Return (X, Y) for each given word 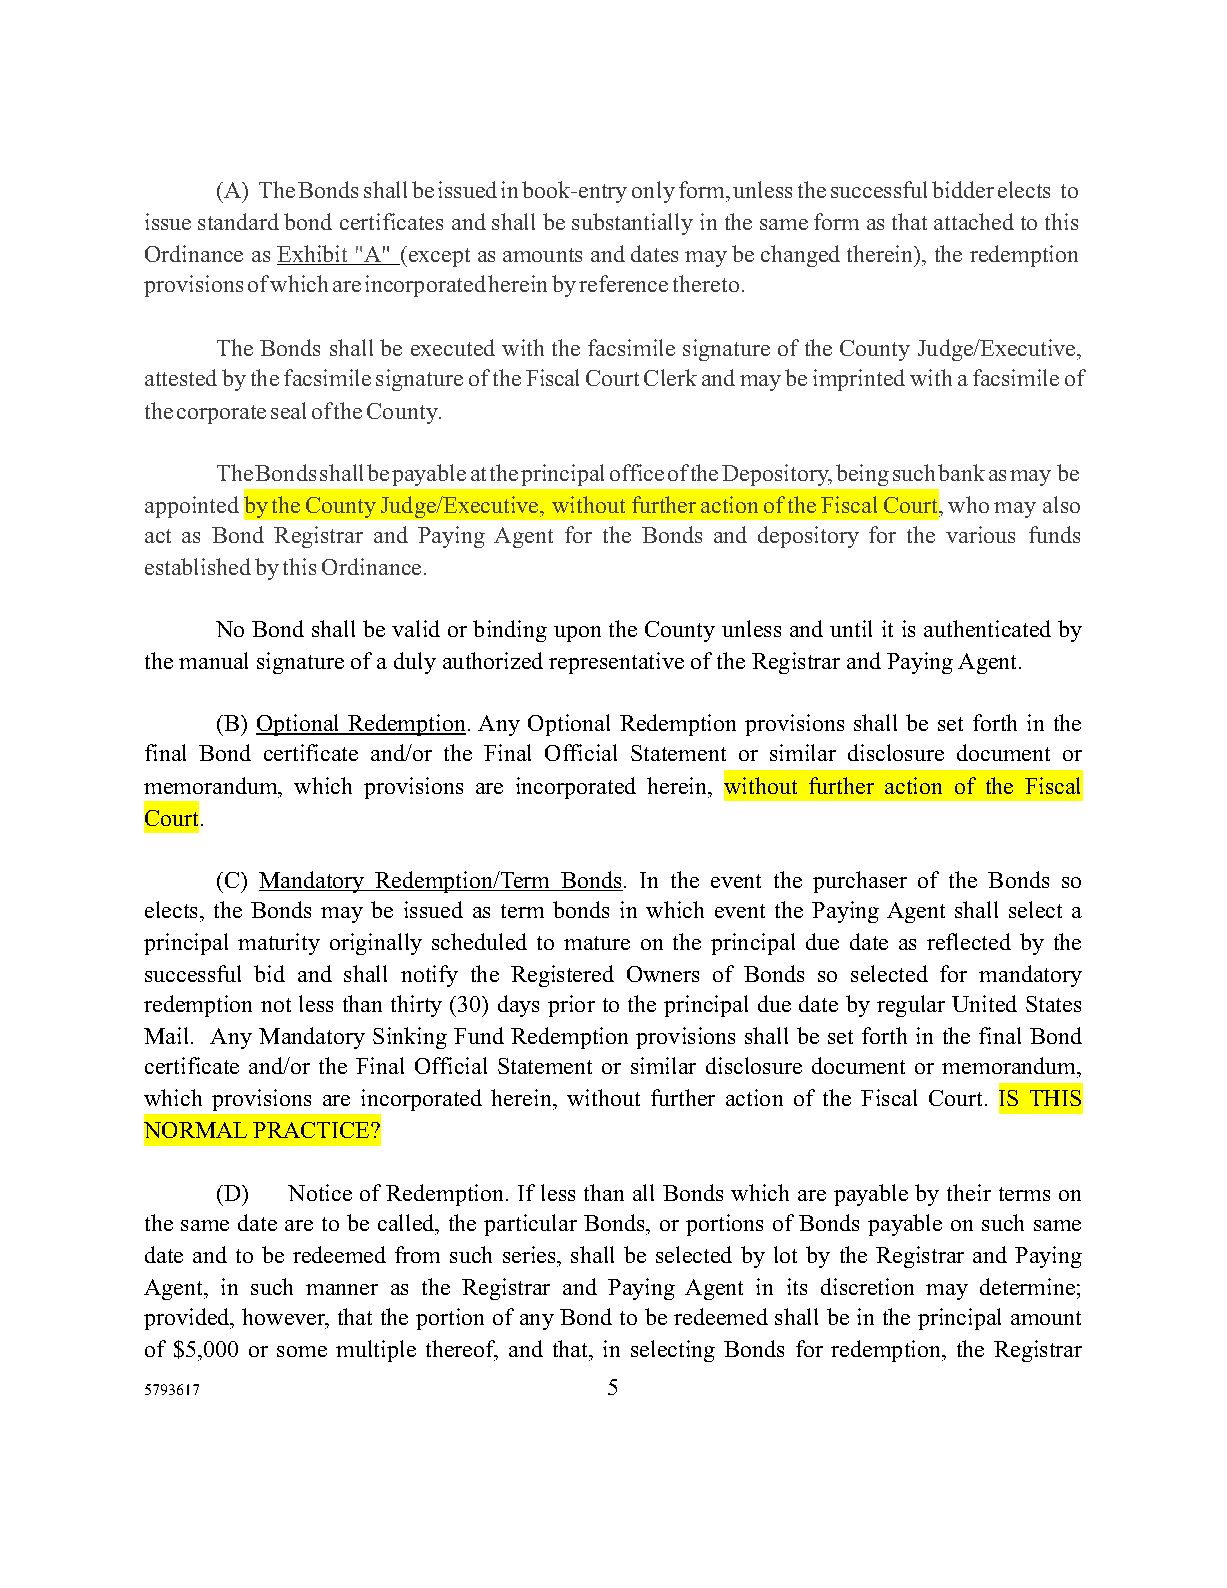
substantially (632, 224)
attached (974, 221)
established (198, 566)
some (302, 1351)
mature (597, 943)
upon (577, 634)
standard (238, 221)
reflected (969, 941)
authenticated (987, 628)
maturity (279, 944)
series (530, 1254)
